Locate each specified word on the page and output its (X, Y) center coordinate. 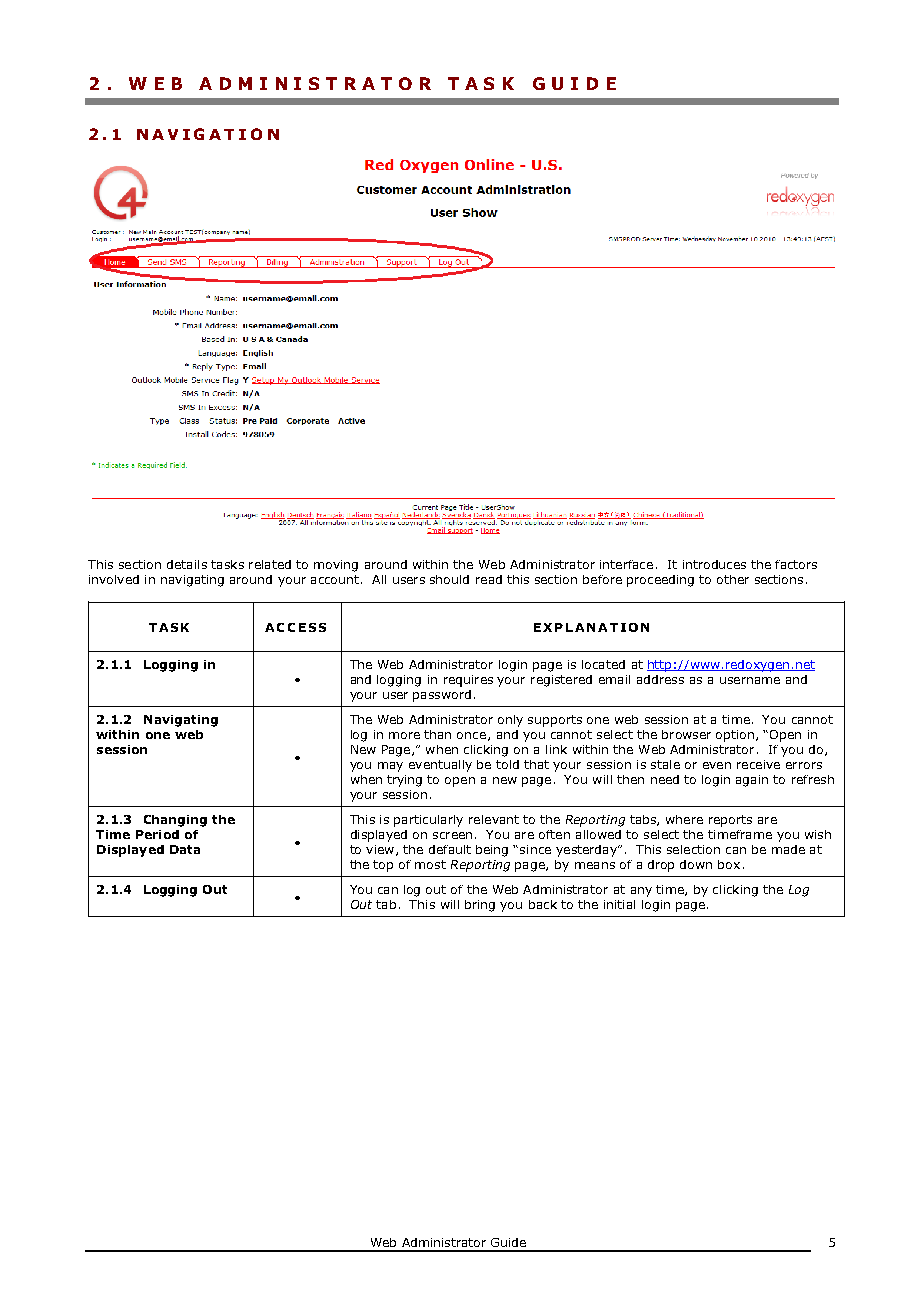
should (449, 579)
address (660, 679)
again (752, 781)
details (187, 564)
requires (468, 681)
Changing (175, 821)
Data (185, 849)
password (442, 696)
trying (404, 781)
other (733, 579)
